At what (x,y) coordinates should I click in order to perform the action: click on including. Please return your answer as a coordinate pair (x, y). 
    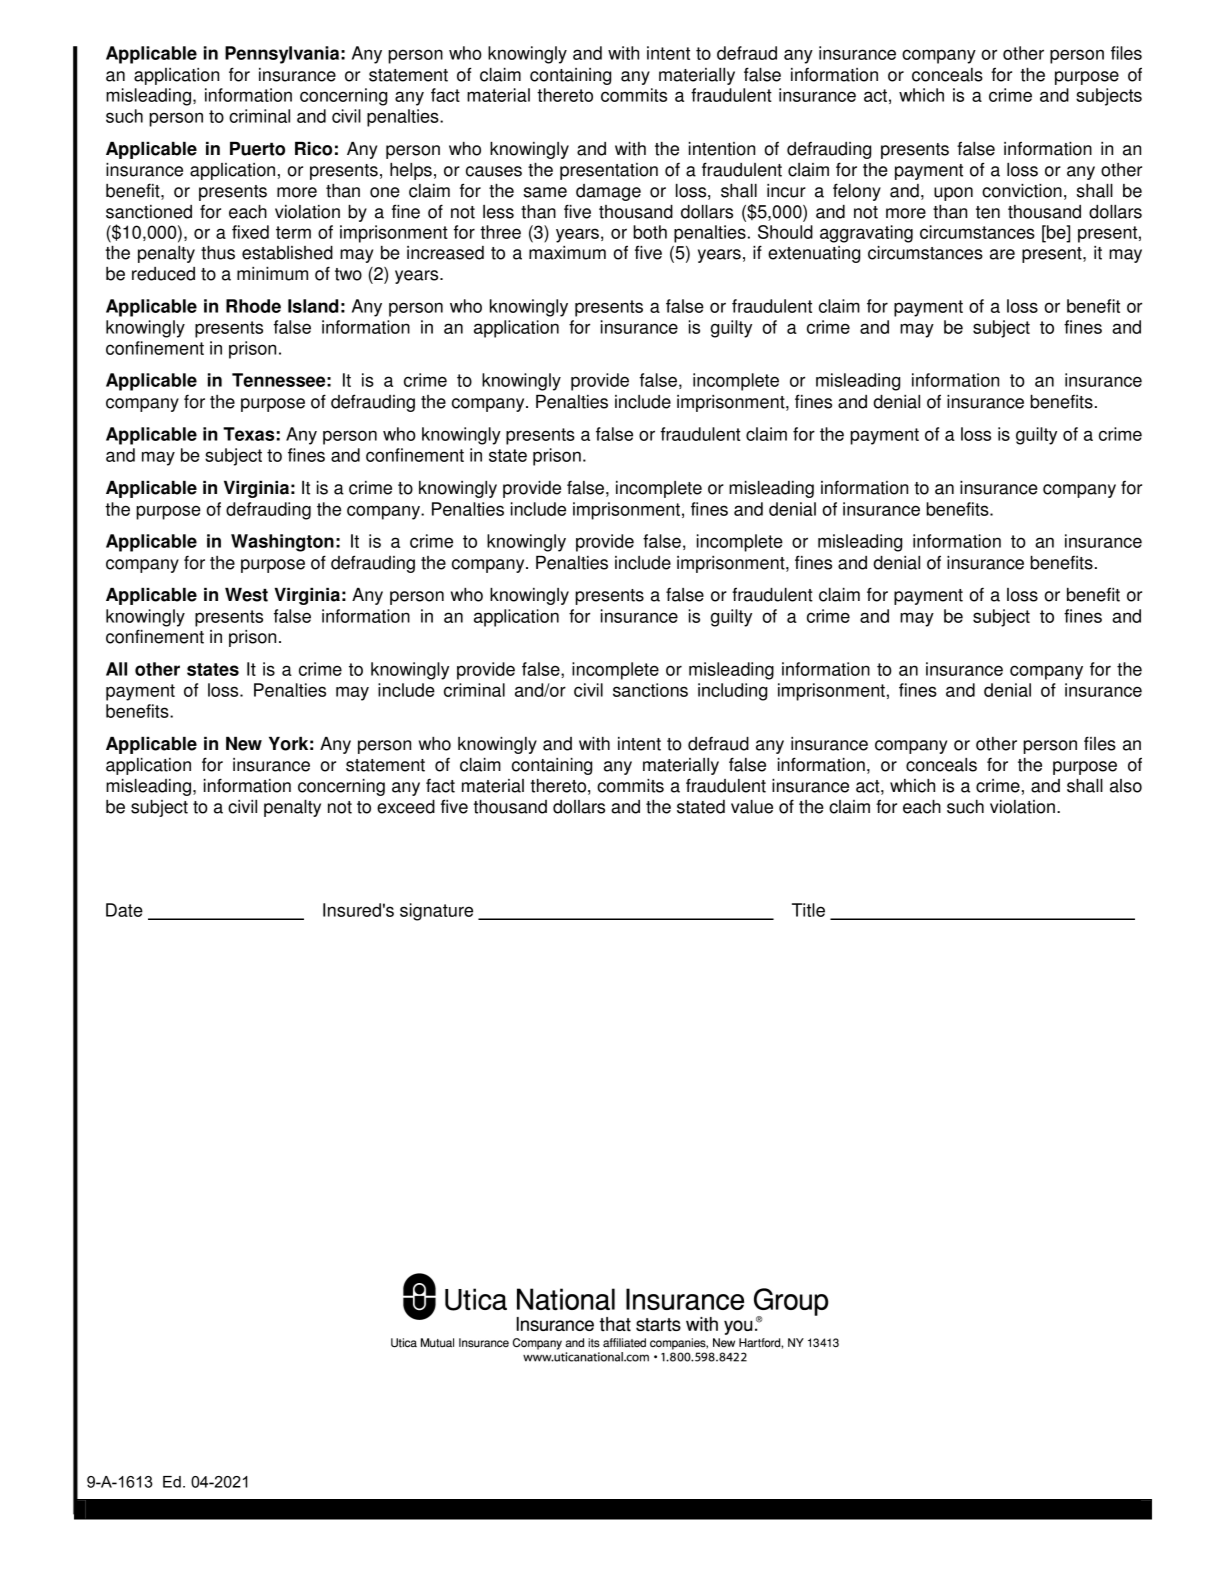
    Looking at the image, I should click on (732, 692).
